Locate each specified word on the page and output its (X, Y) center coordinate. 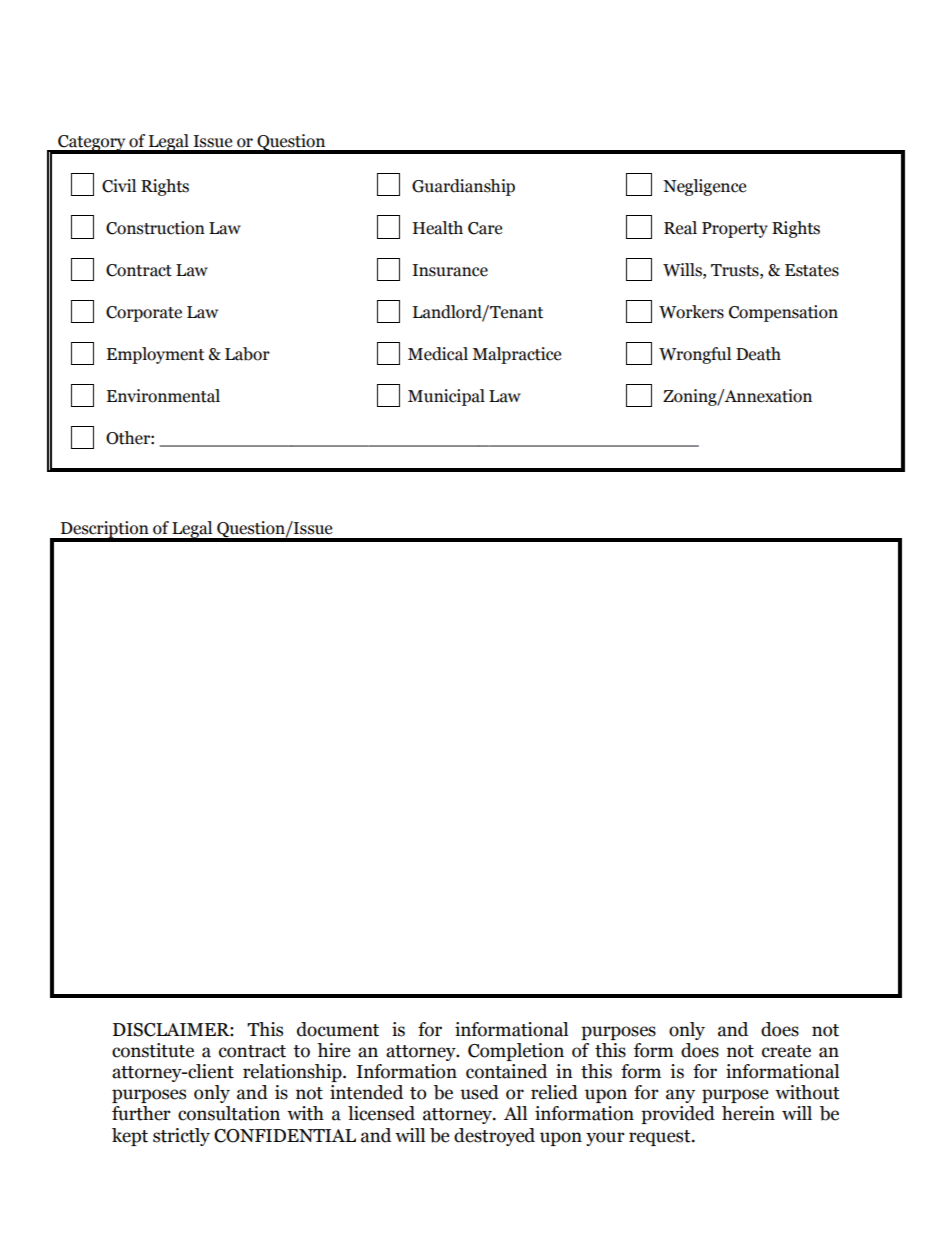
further (141, 1113)
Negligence (704, 187)
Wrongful (695, 355)
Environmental (163, 396)
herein (748, 1113)
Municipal (446, 397)
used (479, 1092)
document (338, 1029)
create (786, 1051)
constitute (153, 1050)
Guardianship (463, 187)
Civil (119, 186)
